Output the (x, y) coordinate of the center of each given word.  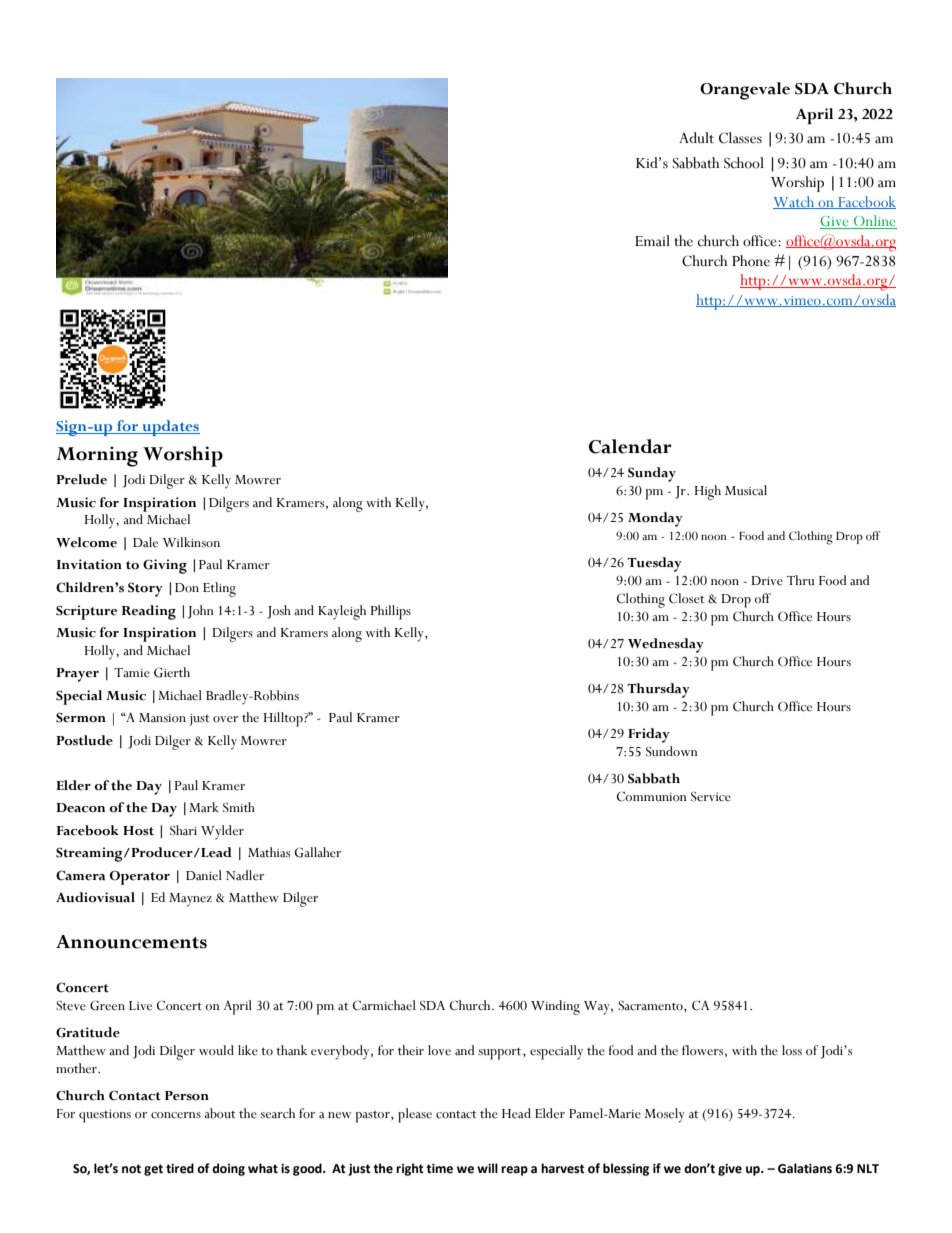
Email (652, 241)
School (744, 163)
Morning (97, 456)
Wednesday (666, 645)
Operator (140, 878)
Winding (555, 1007)
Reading (149, 612)
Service (711, 796)
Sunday (652, 474)
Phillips (391, 612)
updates (170, 428)
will (487, 1168)
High (708, 492)
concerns (176, 1115)
